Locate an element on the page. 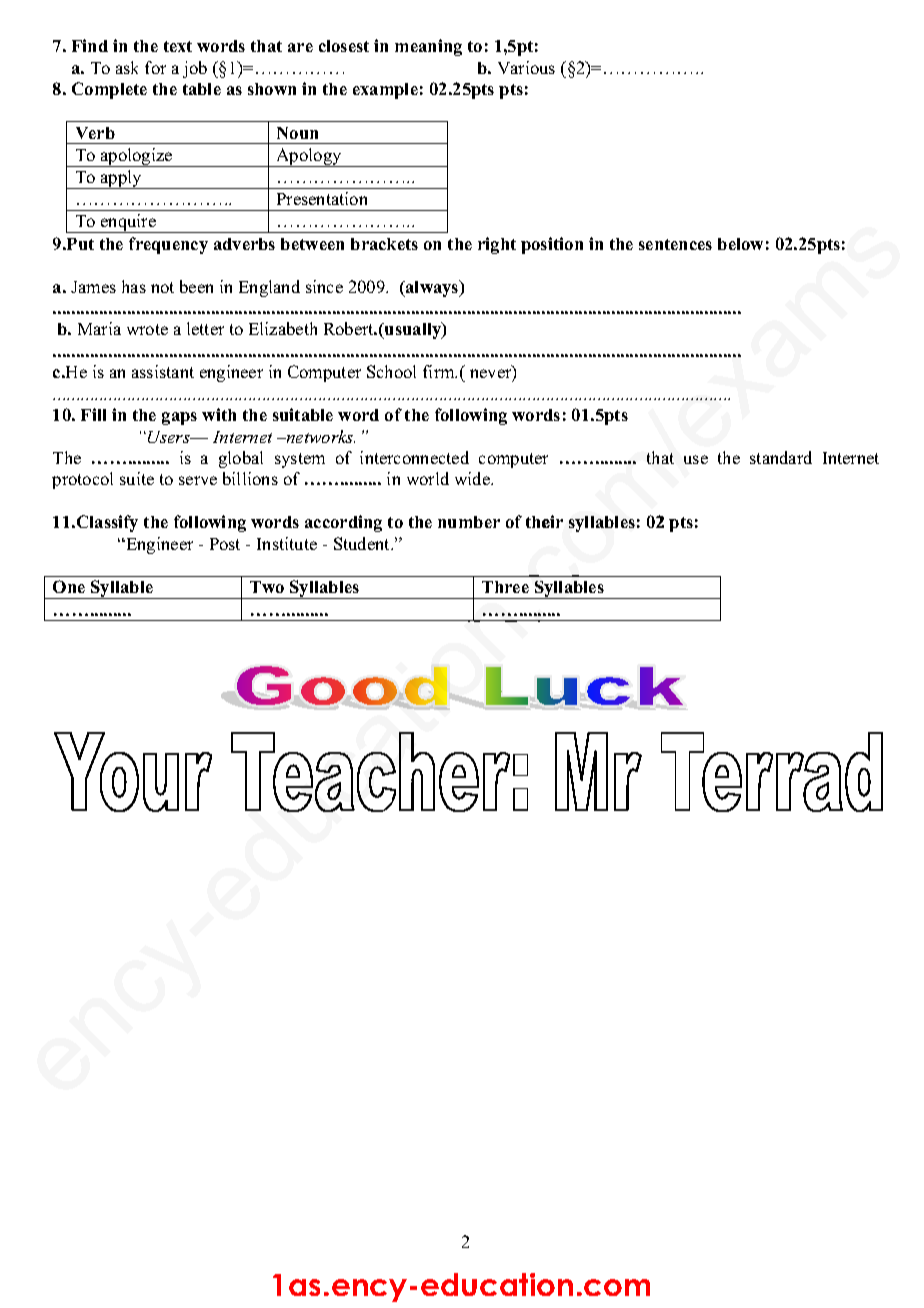  meaning is located at coordinates (428, 47).
